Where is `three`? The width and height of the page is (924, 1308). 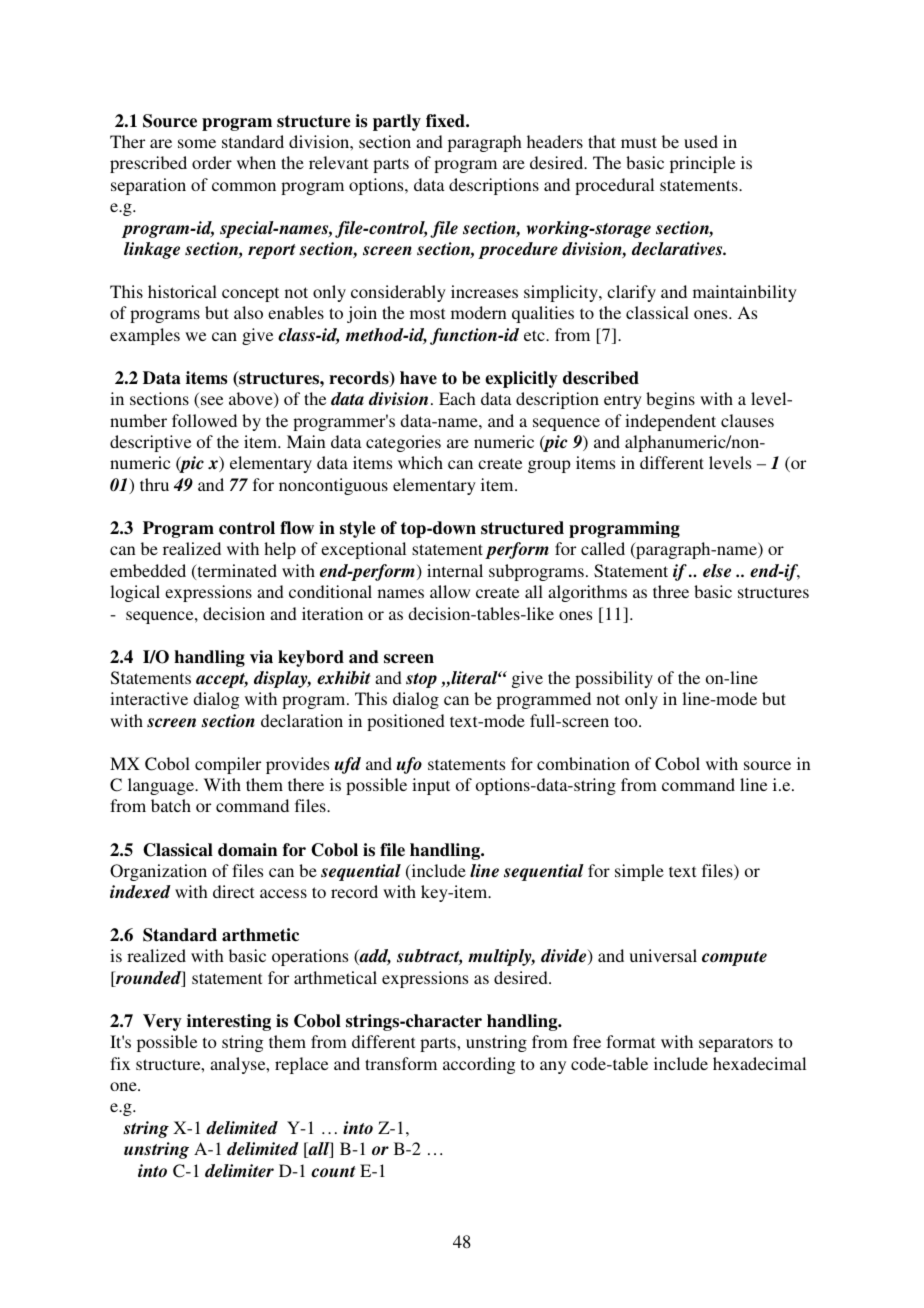 three is located at coordinates (671, 591).
